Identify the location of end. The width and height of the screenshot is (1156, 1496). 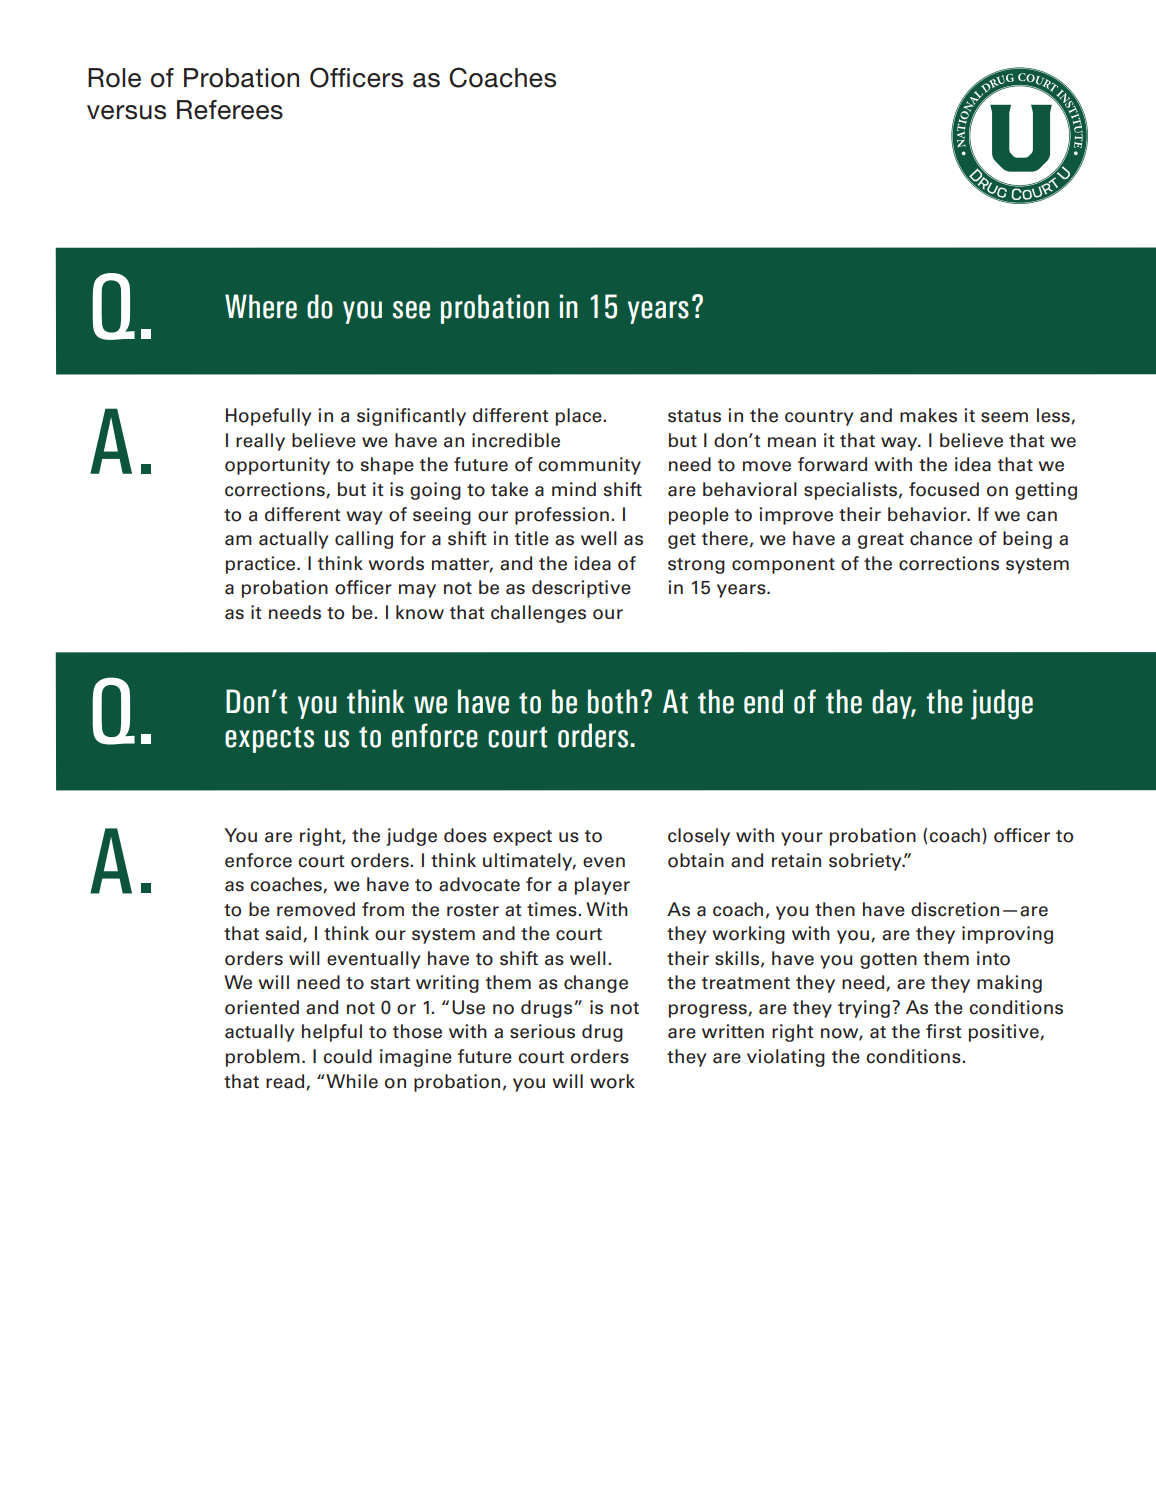
(763, 701).
